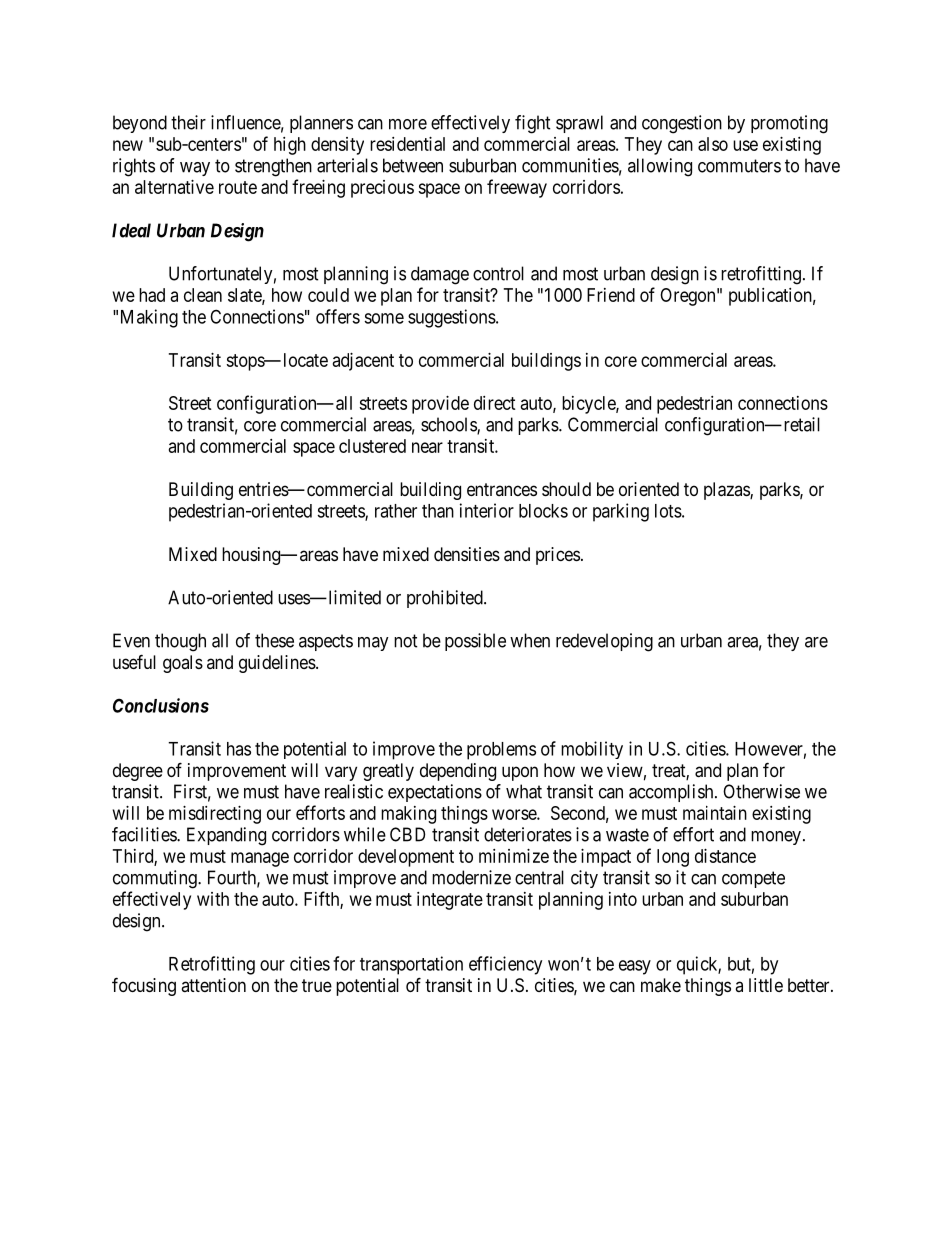  Describe the element at coordinates (761, 791) in the page. I see `Otherwise` at that location.
